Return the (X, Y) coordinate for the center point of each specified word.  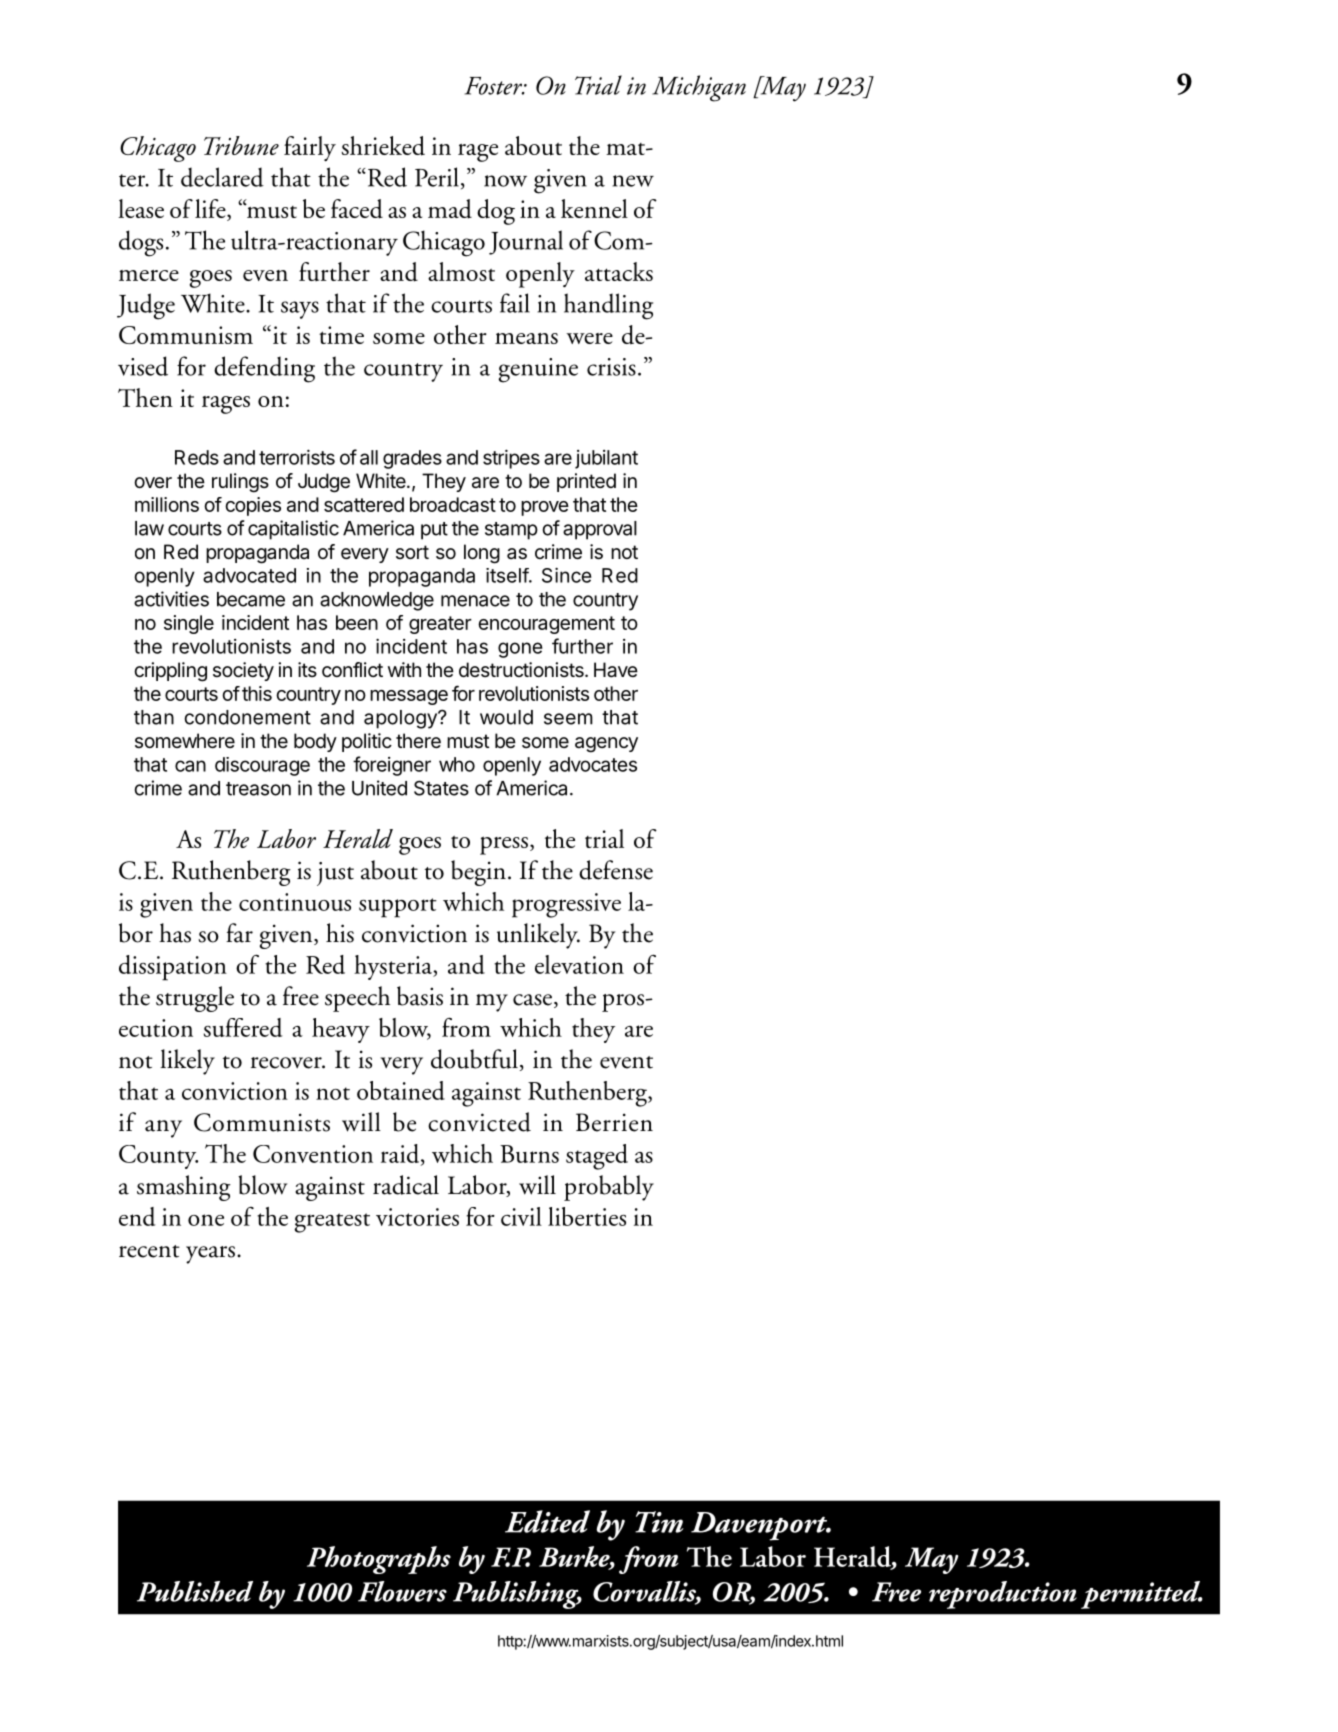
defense (616, 870)
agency (606, 745)
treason (258, 789)
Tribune (241, 145)
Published (195, 1591)
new (633, 181)
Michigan (699, 88)
